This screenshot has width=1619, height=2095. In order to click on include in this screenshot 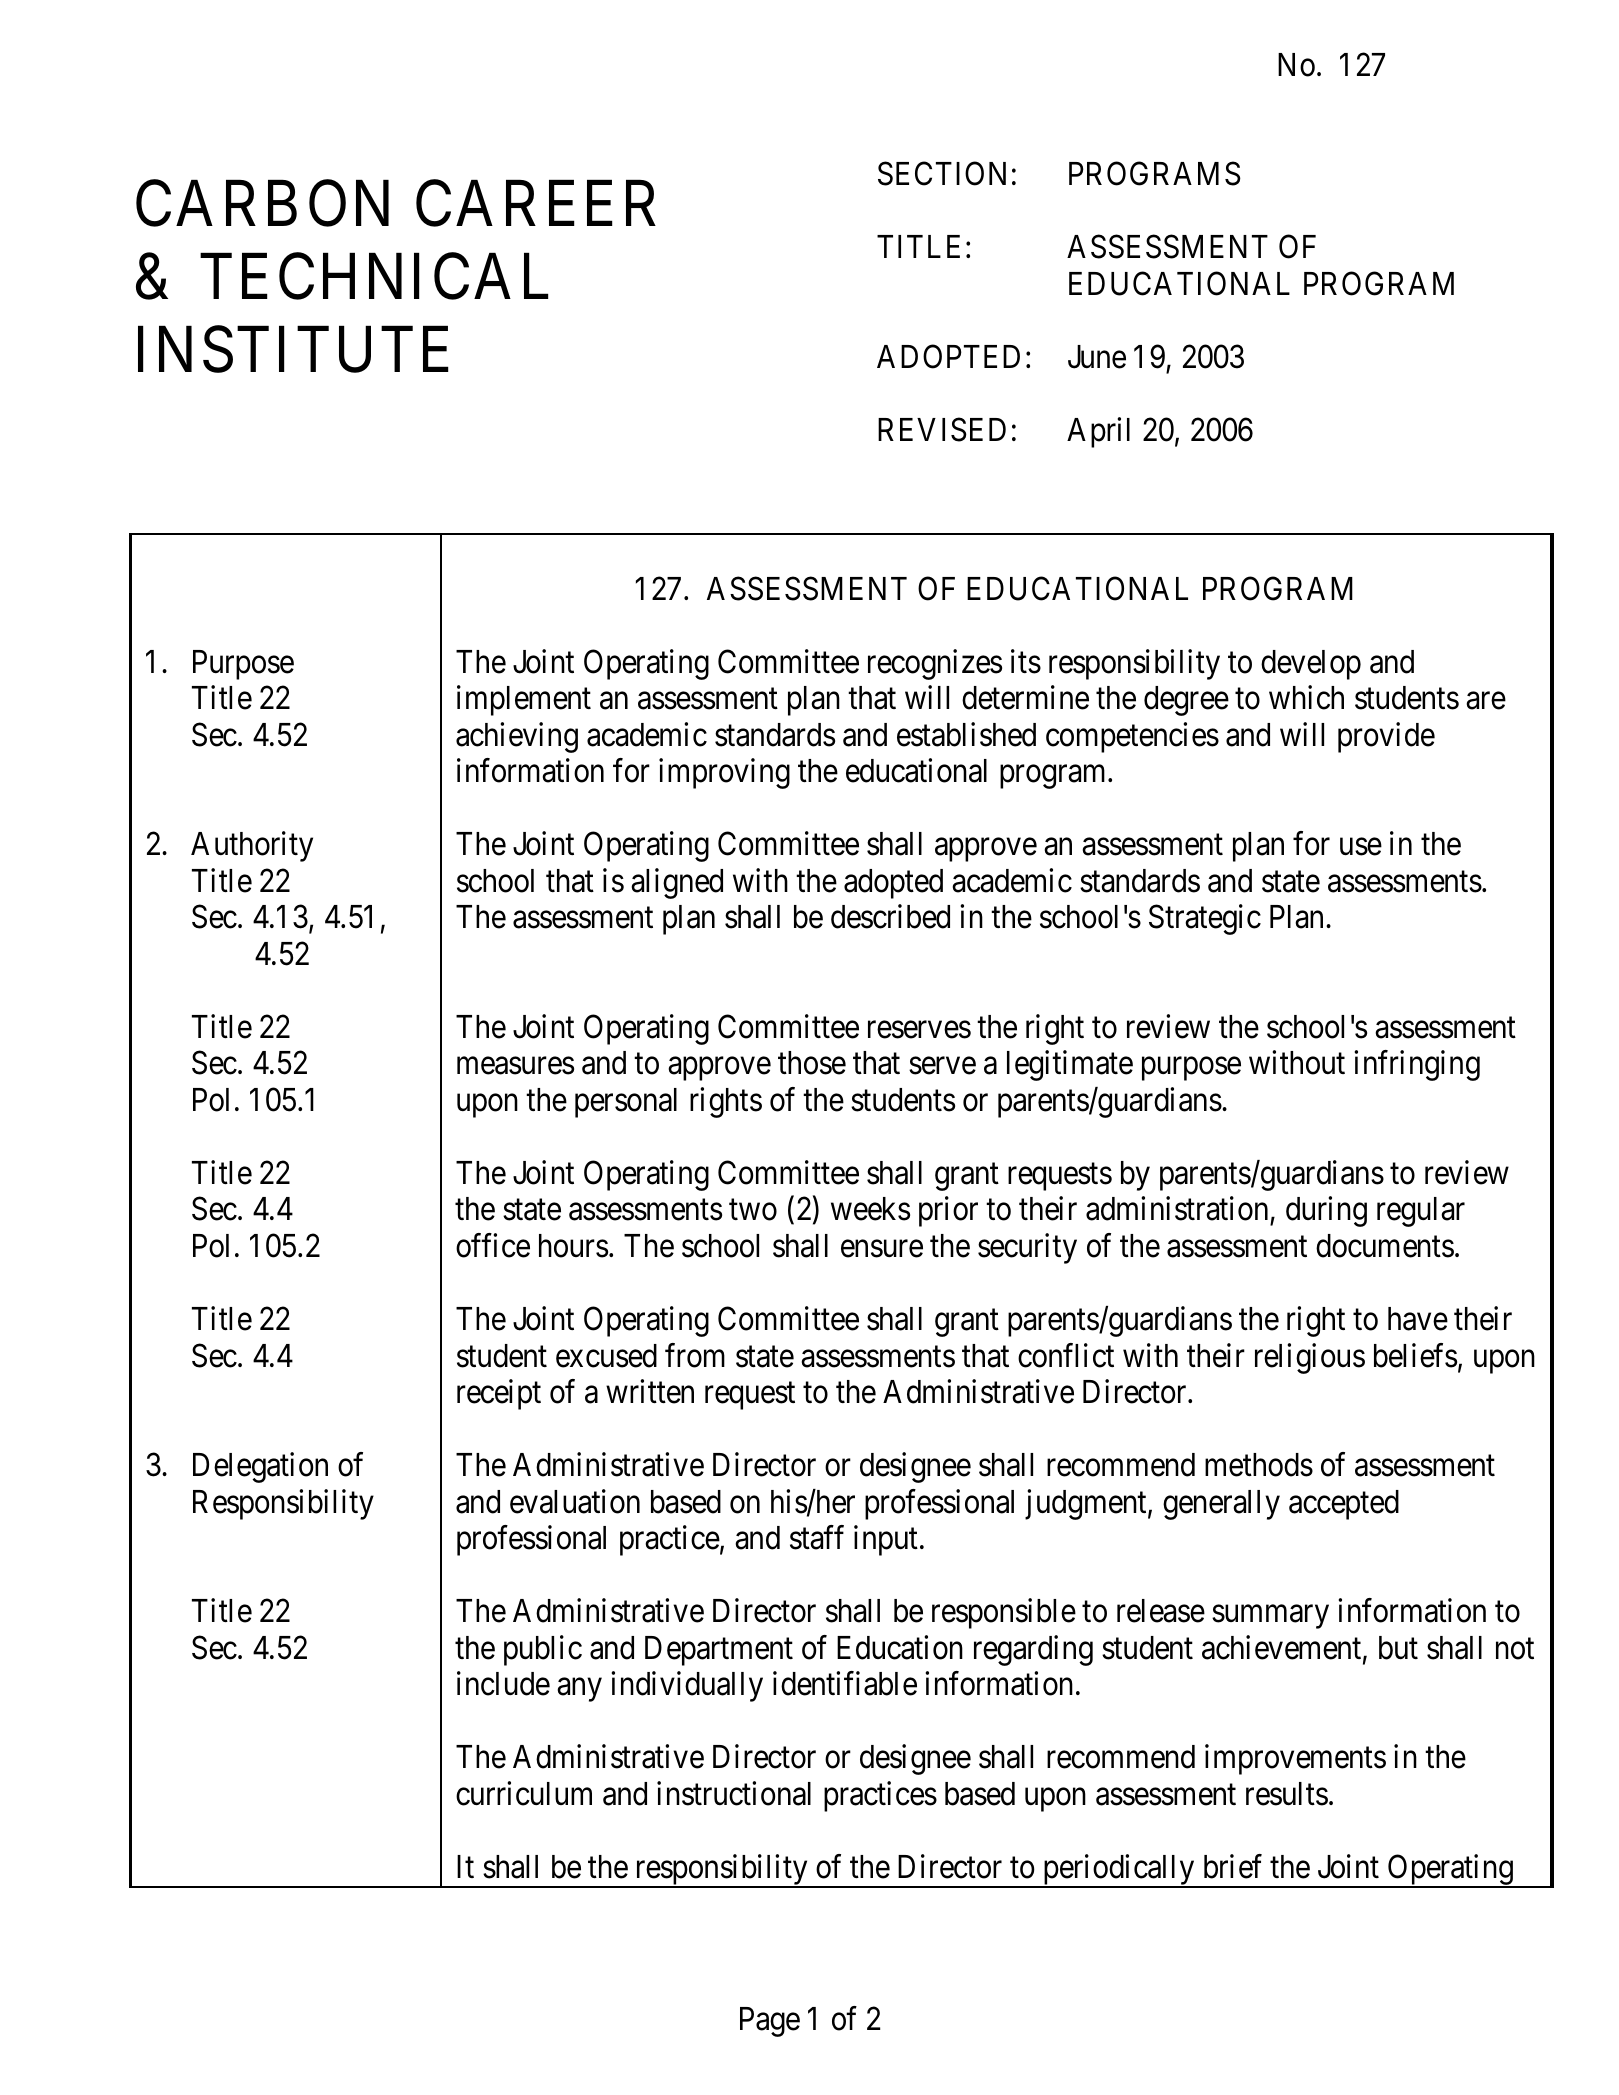, I will do `click(503, 1683)`.
